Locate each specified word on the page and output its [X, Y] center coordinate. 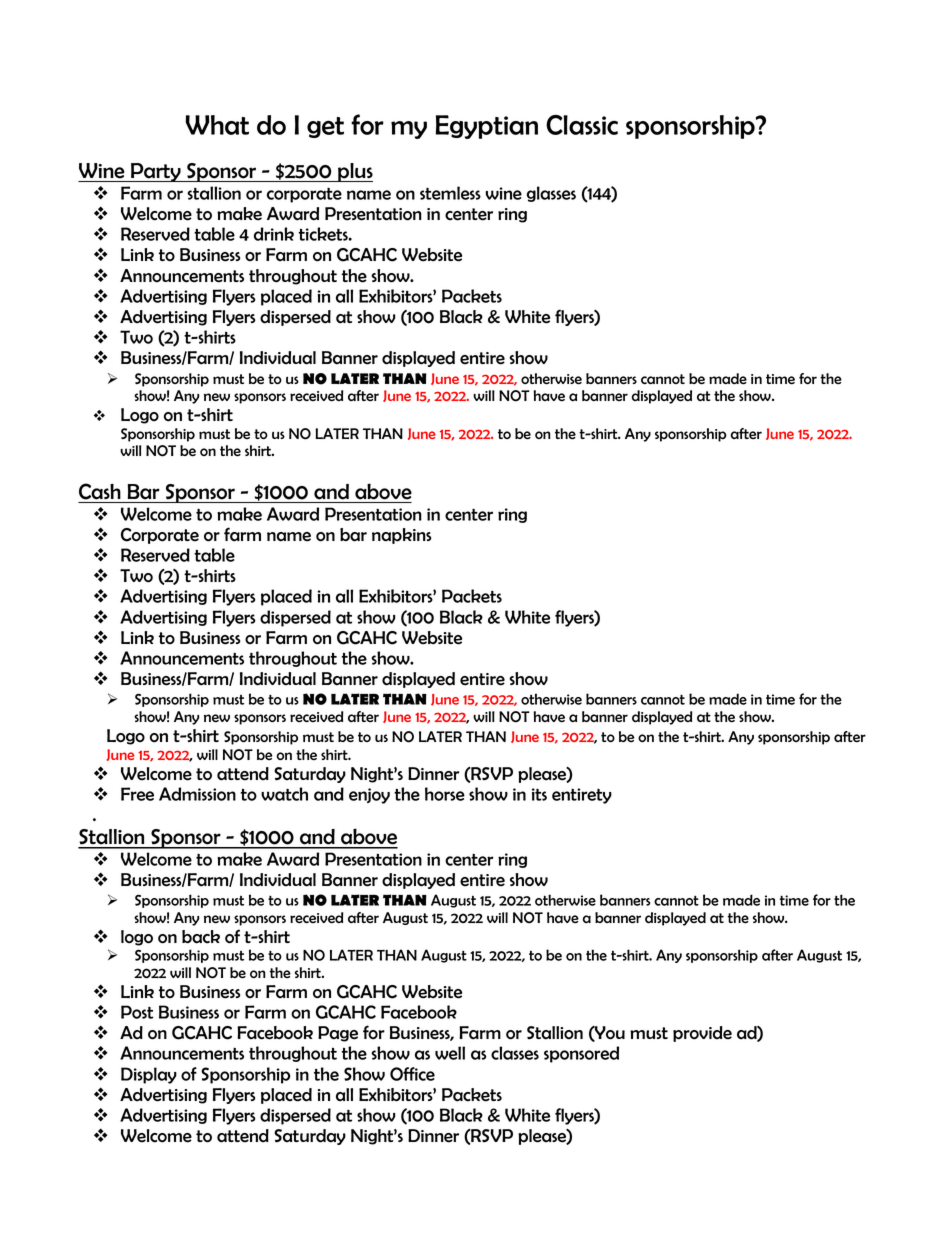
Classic [582, 125]
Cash [100, 491]
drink [274, 234]
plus [354, 172]
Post [137, 1012]
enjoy [369, 796]
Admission [197, 794]
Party [156, 172]
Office [412, 1074]
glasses [551, 194]
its [539, 794]
